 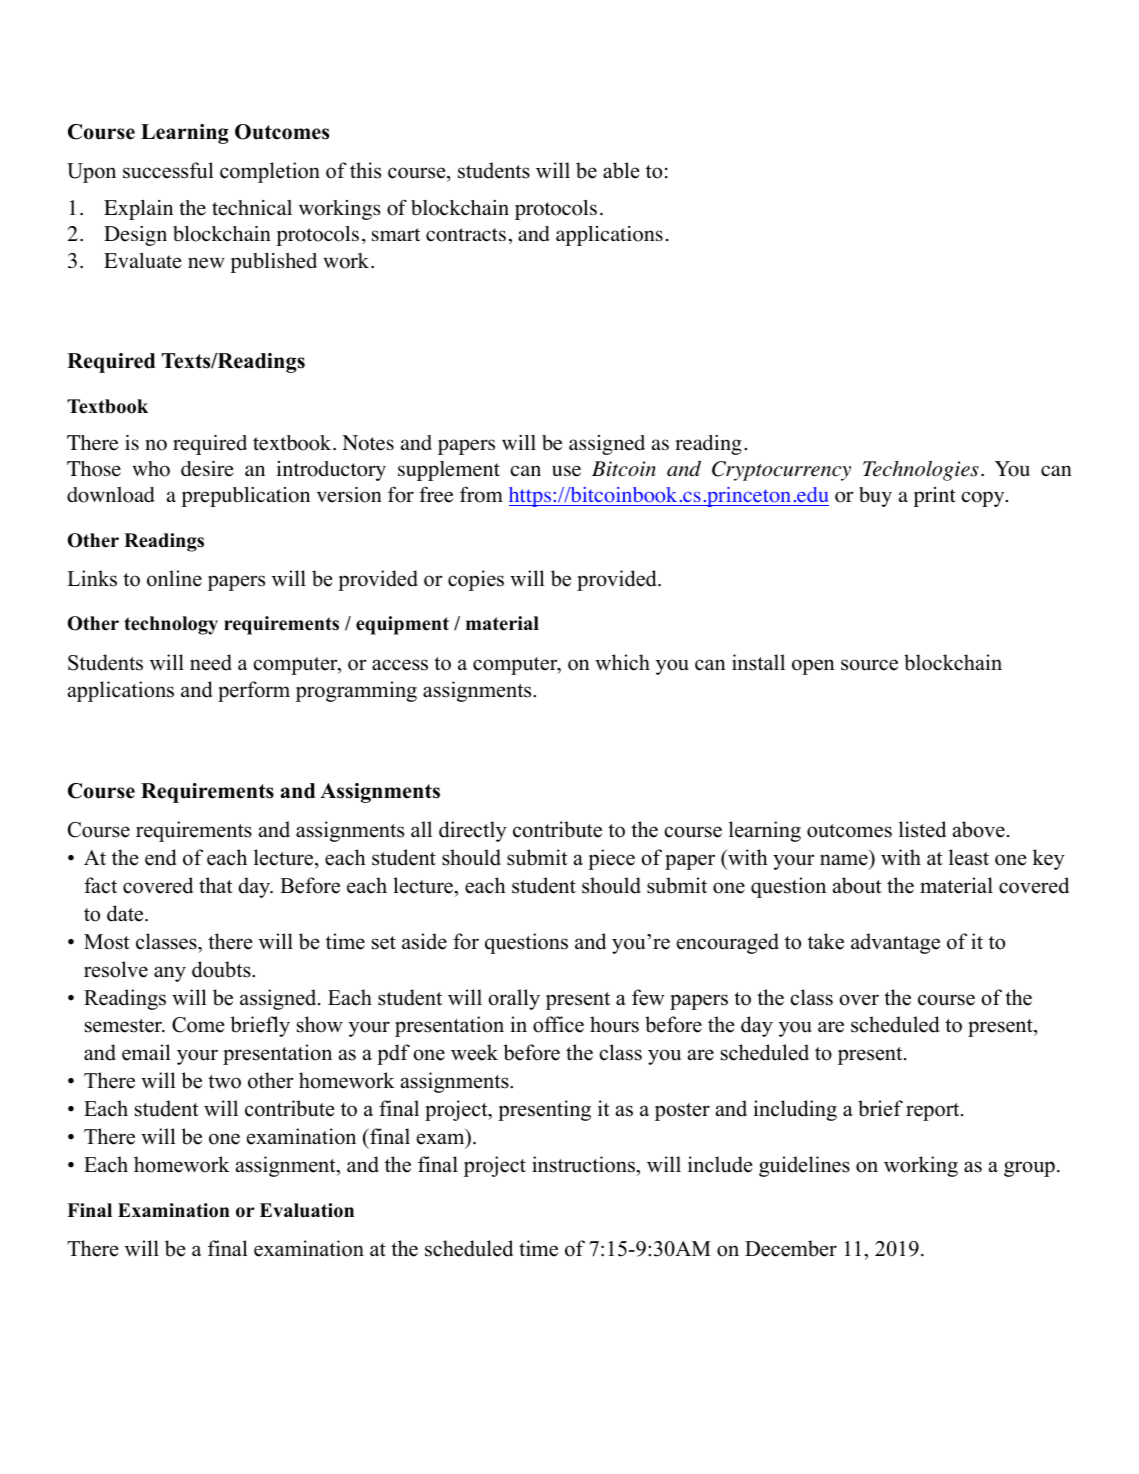 What do you see at coordinates (466, 235) in the screenshot?
I see `contracts` at bounding box center [466, 235].
